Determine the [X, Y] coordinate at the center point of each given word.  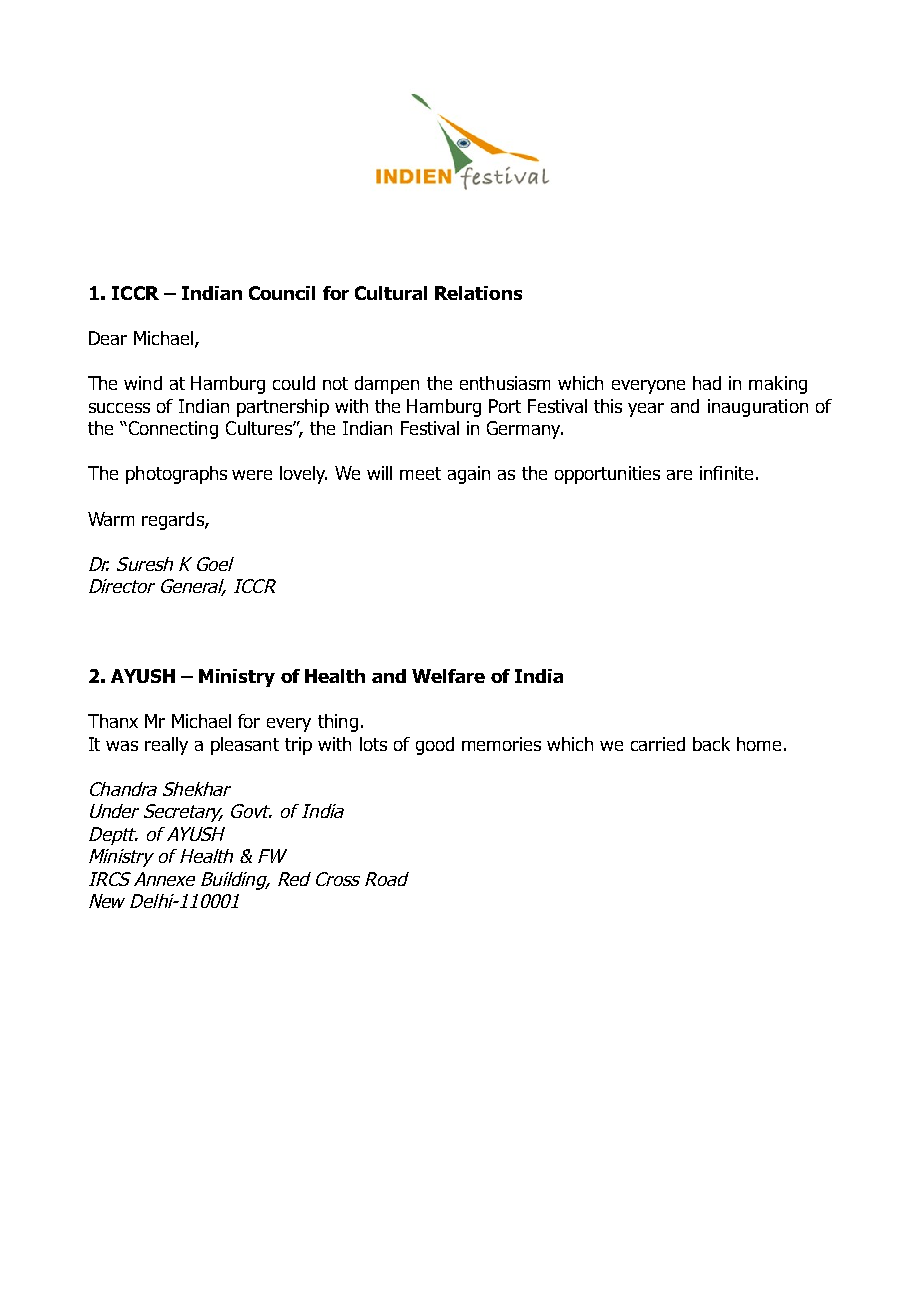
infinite [726, 473]
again [469, 475]
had [707, 383]
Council [282, 293]
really [166, 746]
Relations [478, 293]
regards [174, 521]
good [435, 746]
